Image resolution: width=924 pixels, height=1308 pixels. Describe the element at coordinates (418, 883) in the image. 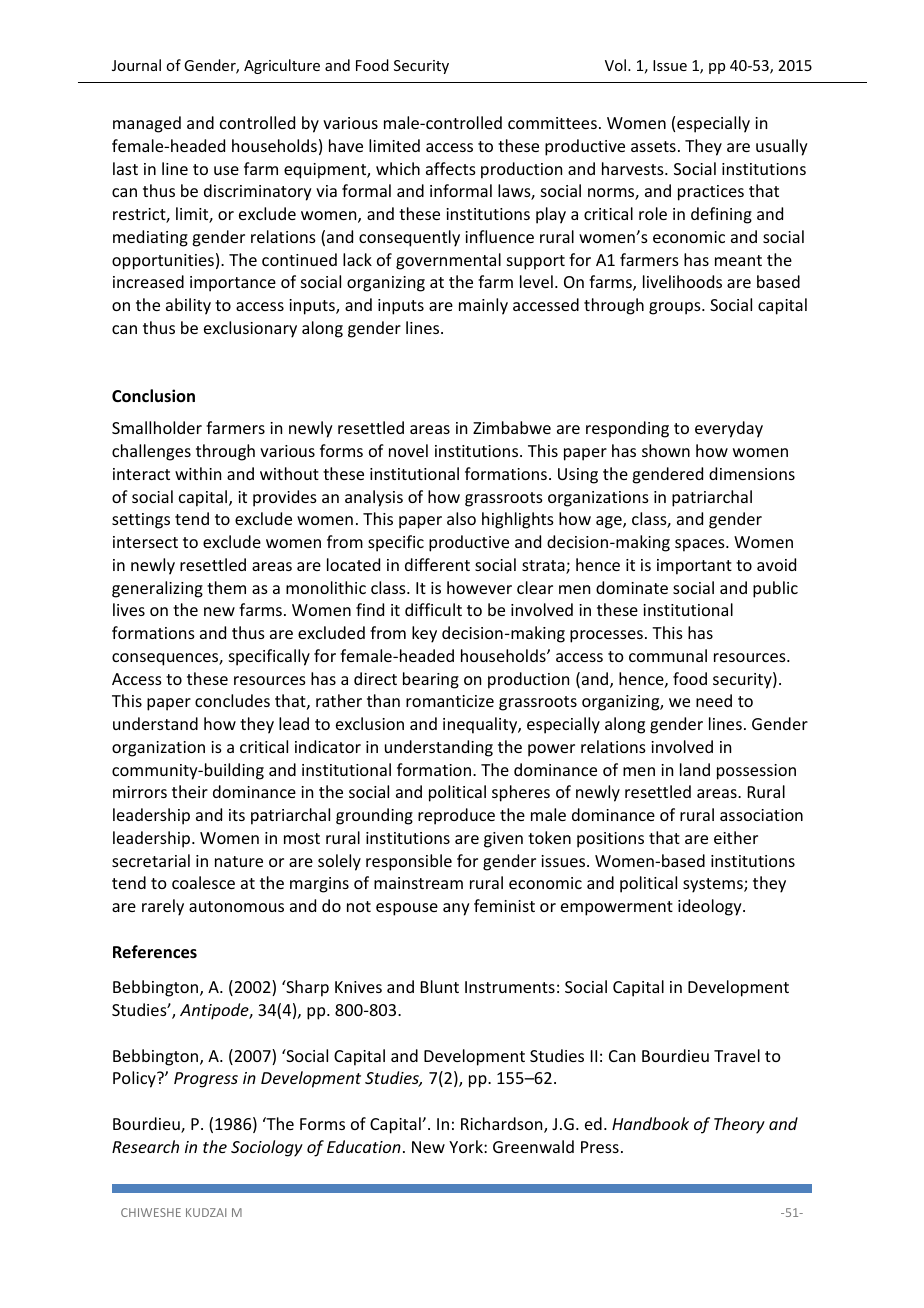

I see `mainstream` at that location.
